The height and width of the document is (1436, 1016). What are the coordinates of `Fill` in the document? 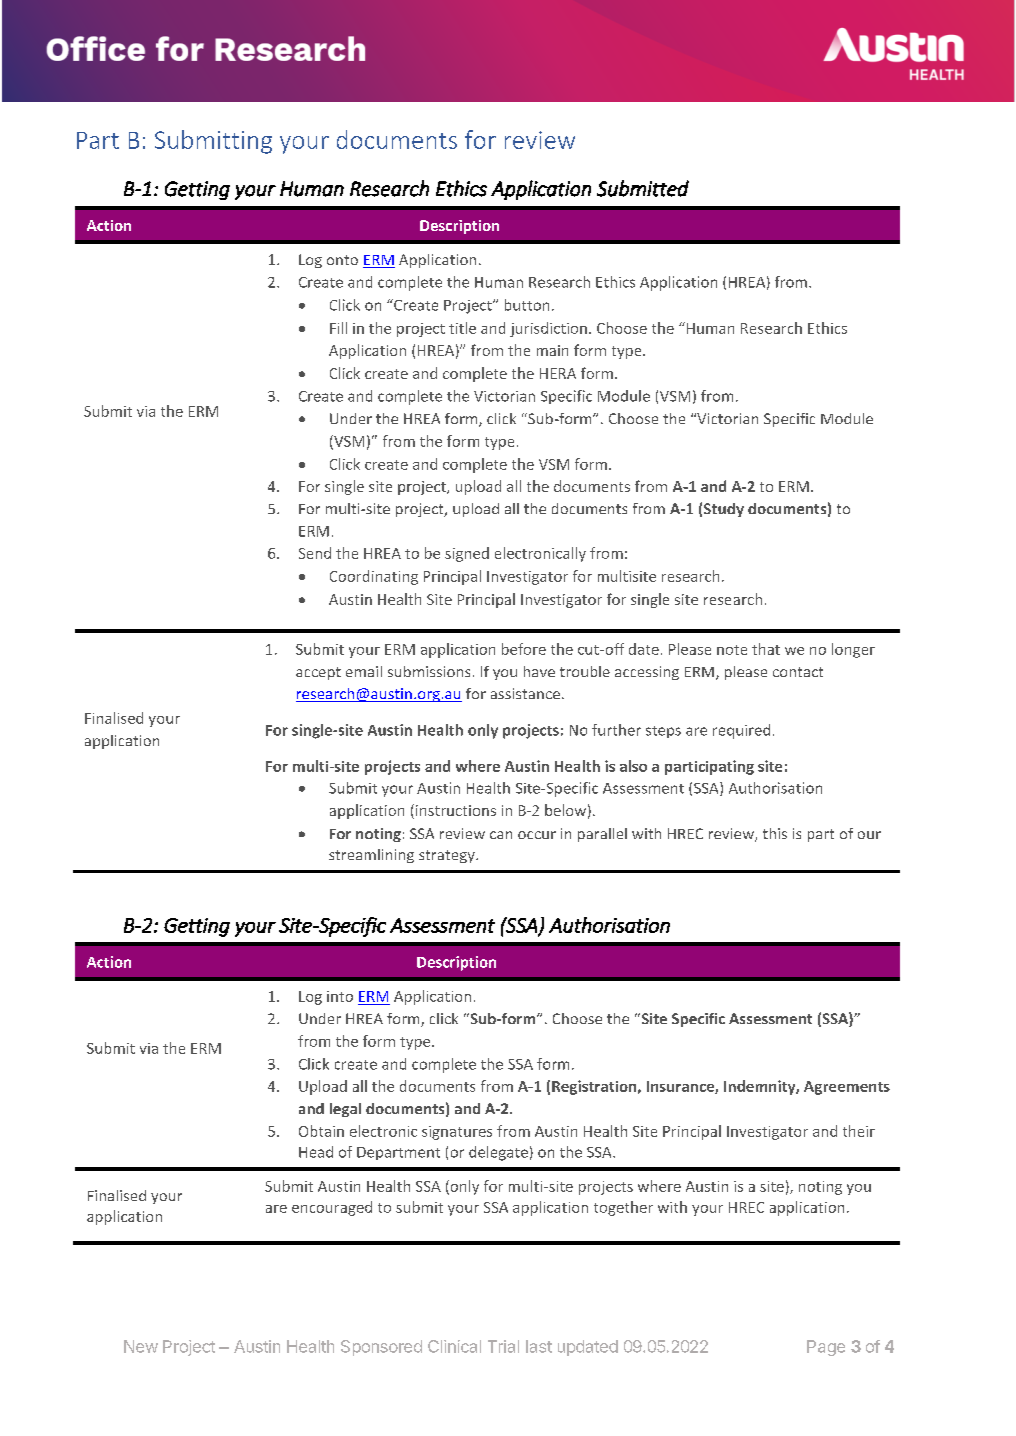 It's located at (338, 328).
